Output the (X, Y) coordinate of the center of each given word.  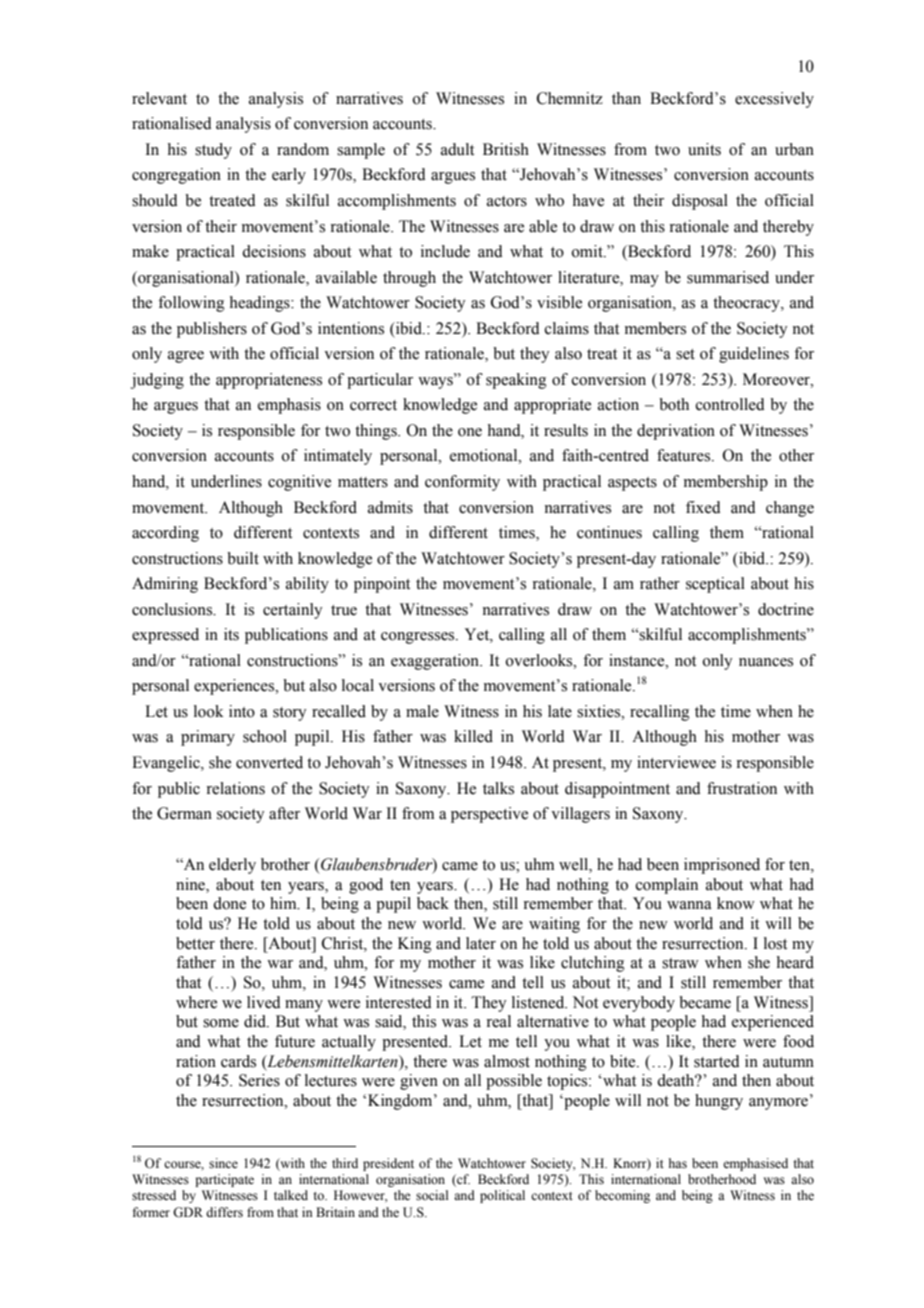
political (502, 1196)
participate (224, 1180)
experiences (235, 687)
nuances (766, 662)
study (213, 151)
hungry (719, 1102)
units (704, 149)
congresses (419, 638)
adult (457, 149)
